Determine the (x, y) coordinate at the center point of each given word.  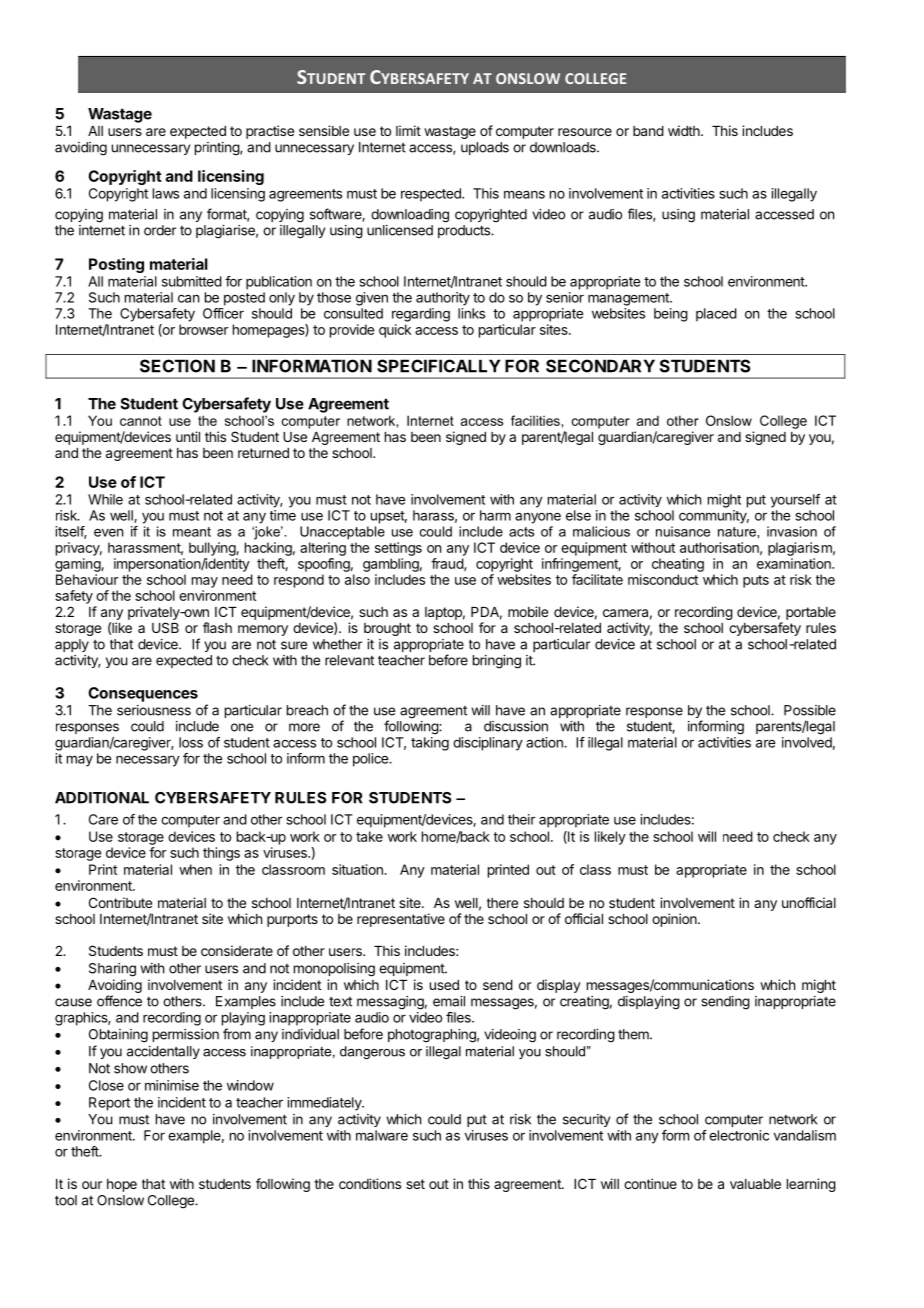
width (685, 130)
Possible (810, 710)
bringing (497, 662)
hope (122, 1185)
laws (166, 193)
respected (432, 195)
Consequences (143, 694)
